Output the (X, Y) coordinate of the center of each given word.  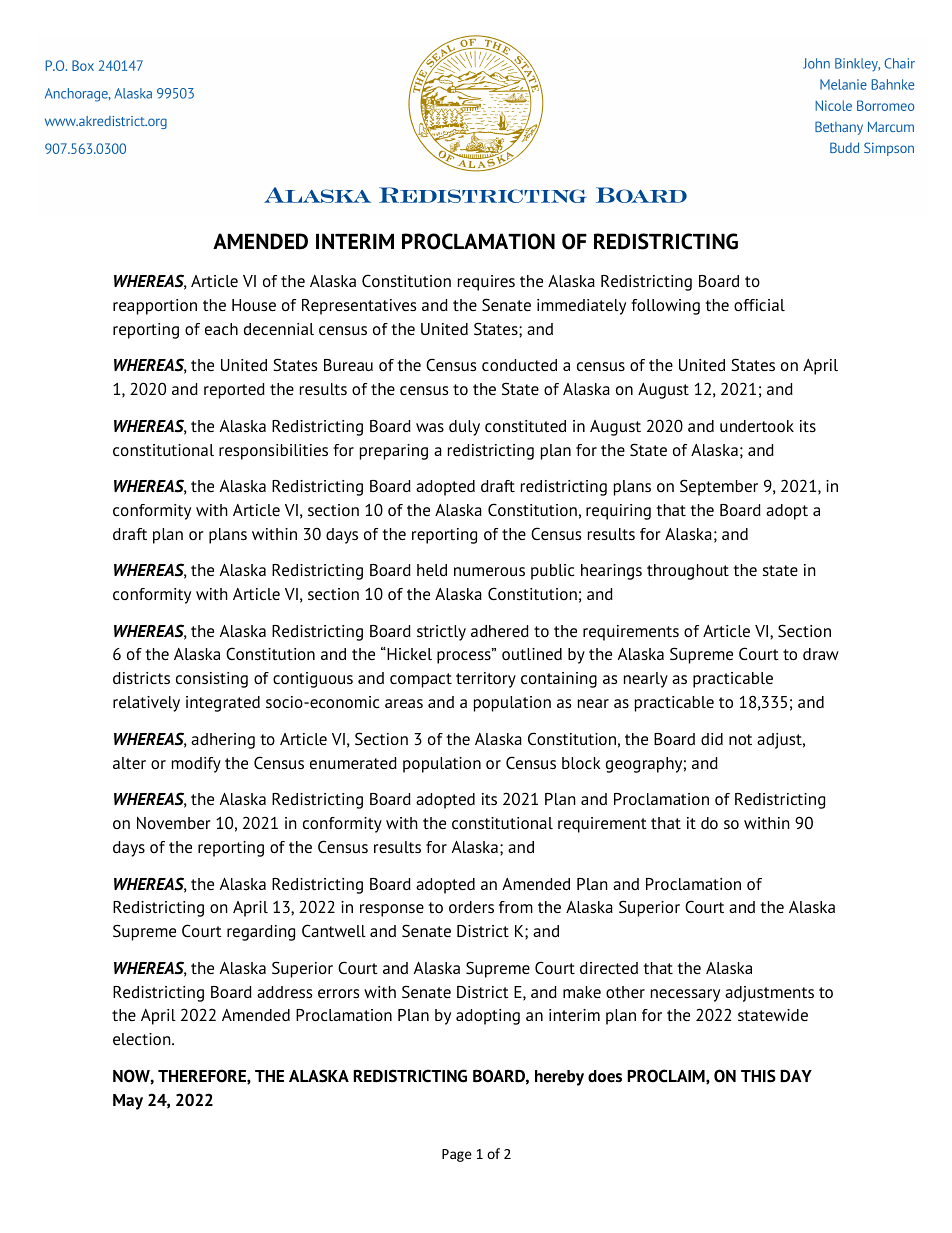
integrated (223, 704)
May (128, 1102)
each (221, 329)
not (740, 739)
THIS (758, 1076)
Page (457, 1155)
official (759, 305)
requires (486, 283)
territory (486, 680)
